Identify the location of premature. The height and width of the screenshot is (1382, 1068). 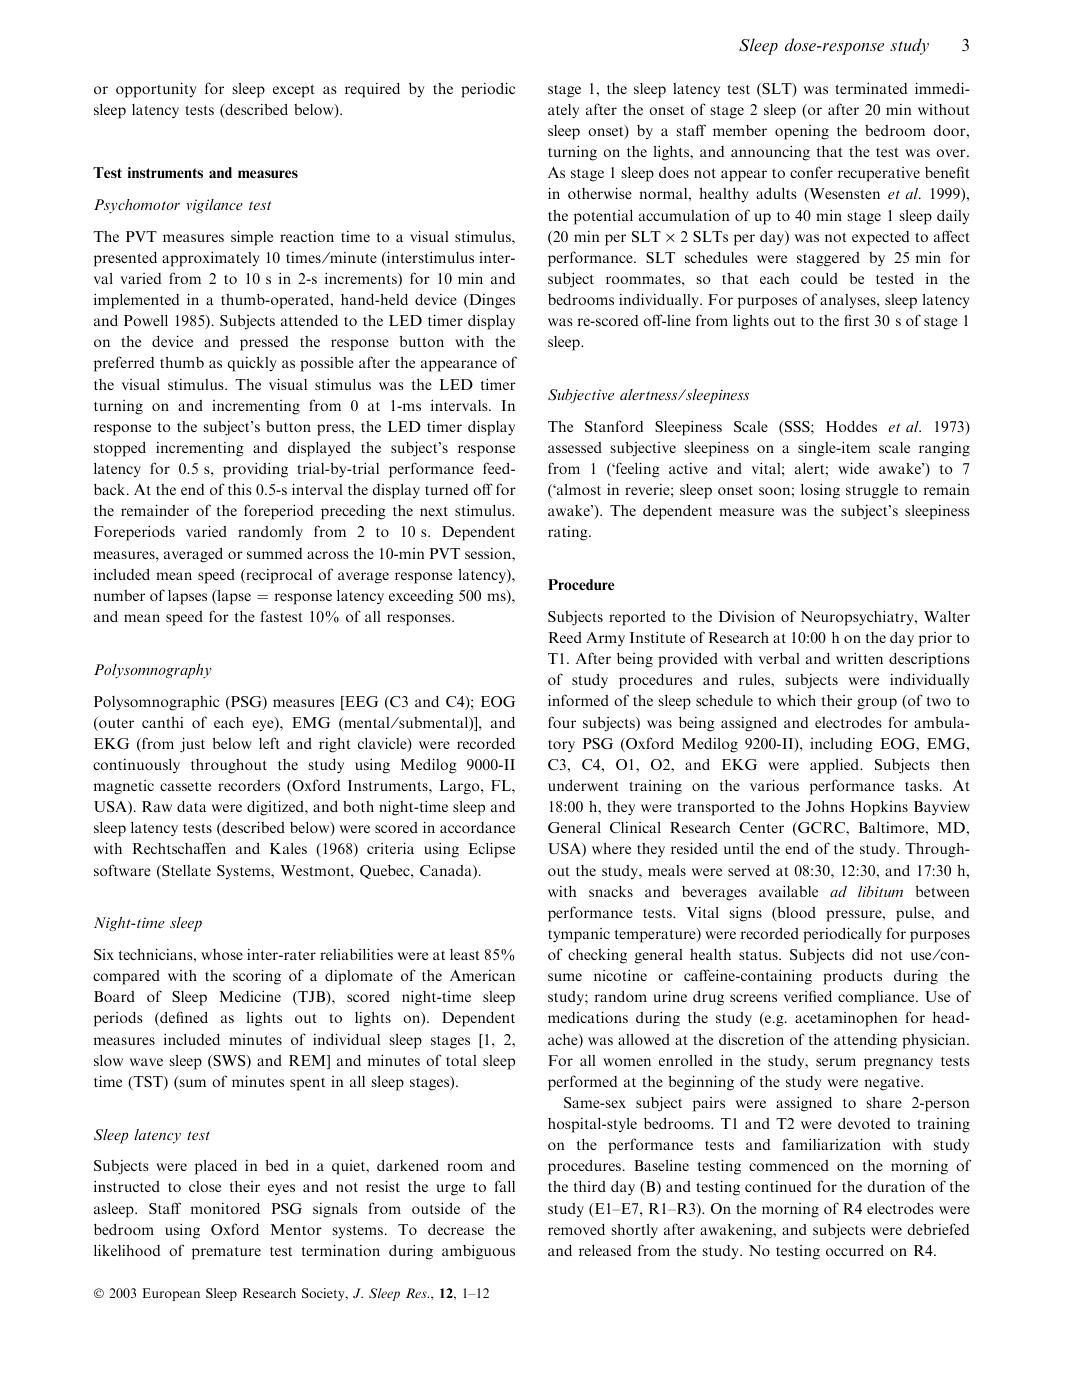
(226, 1253).
